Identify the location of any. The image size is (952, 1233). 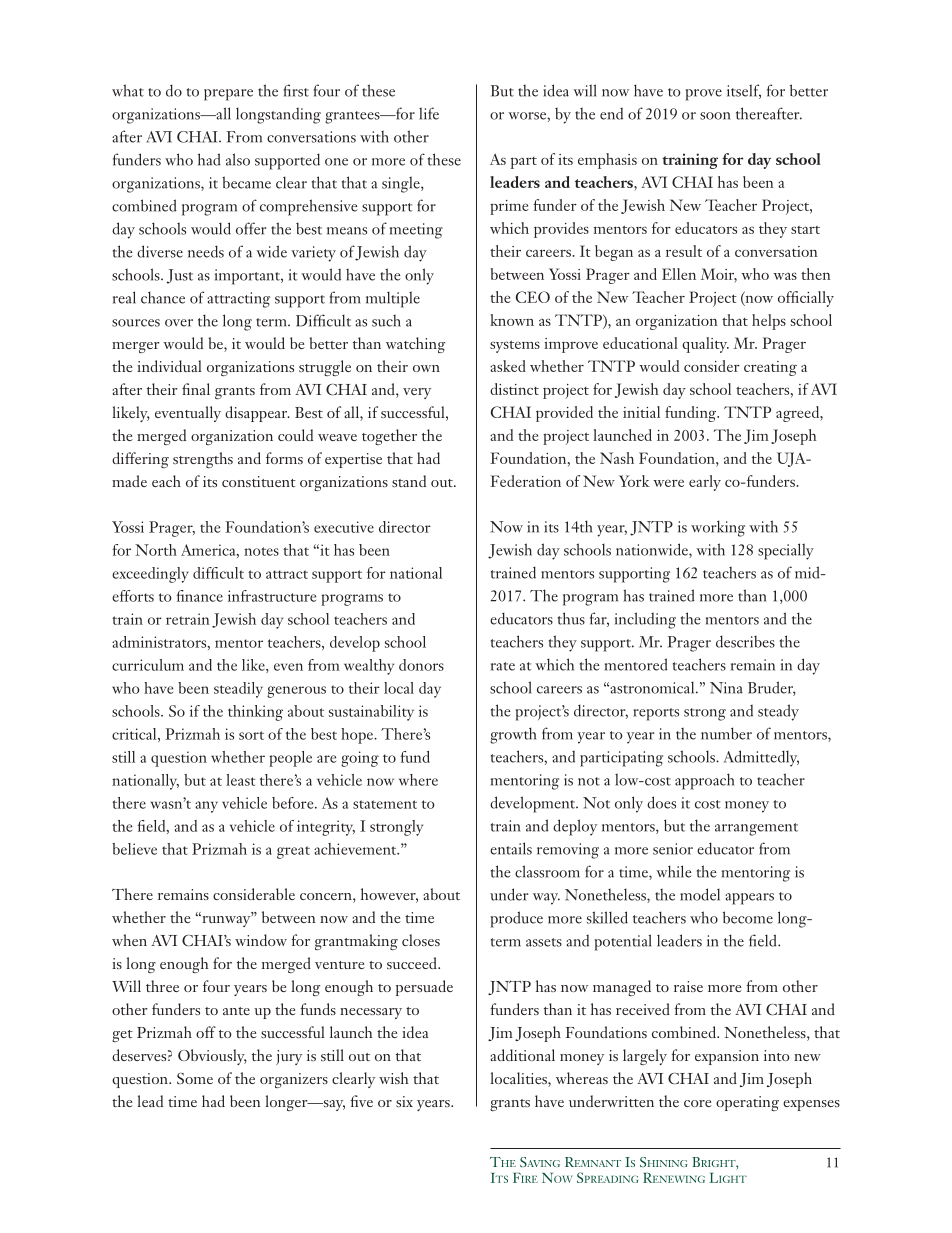
(206, 807).
